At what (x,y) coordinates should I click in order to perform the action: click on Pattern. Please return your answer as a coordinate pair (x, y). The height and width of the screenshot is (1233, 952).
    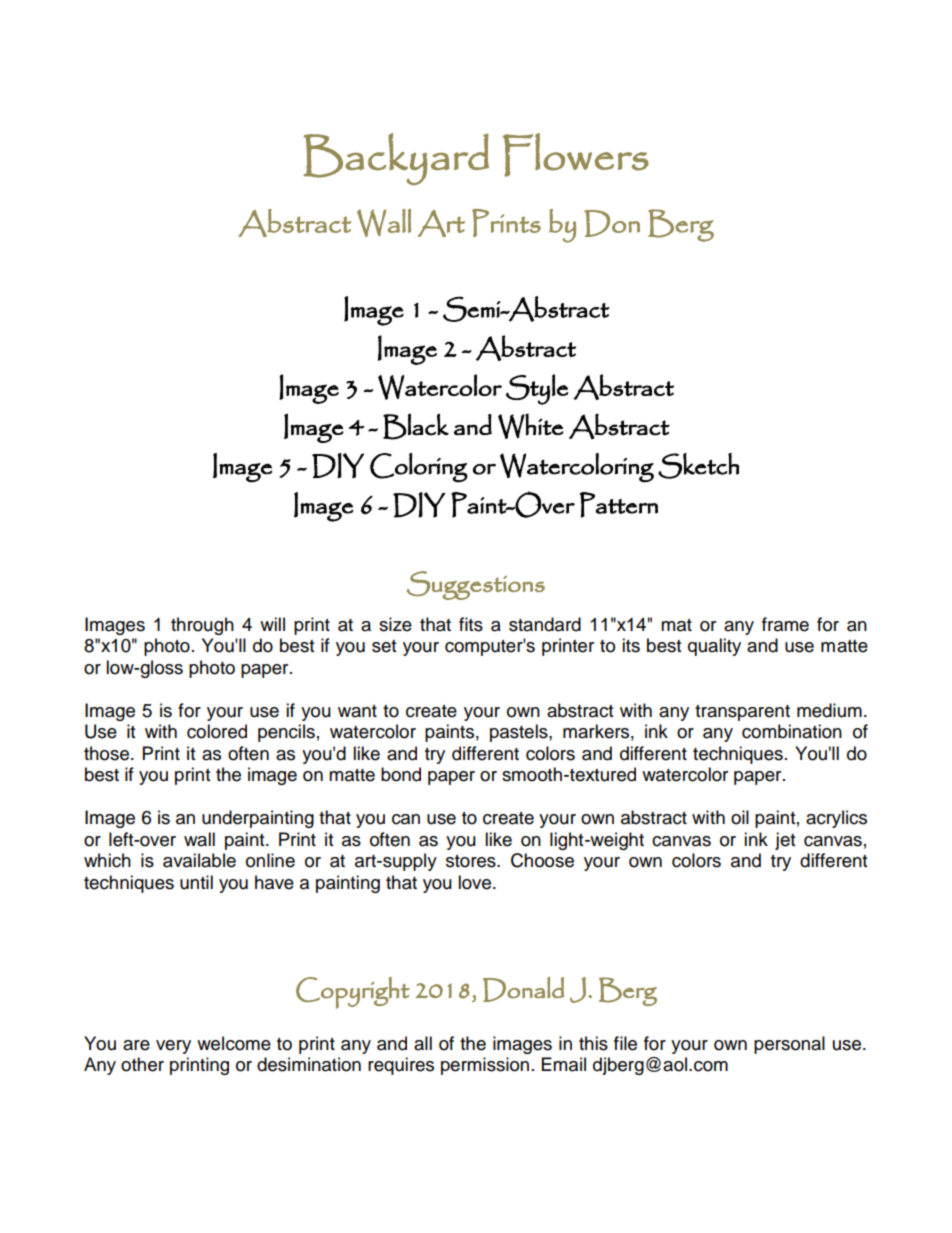
    Looking at the image, I should click on (619, 505).
